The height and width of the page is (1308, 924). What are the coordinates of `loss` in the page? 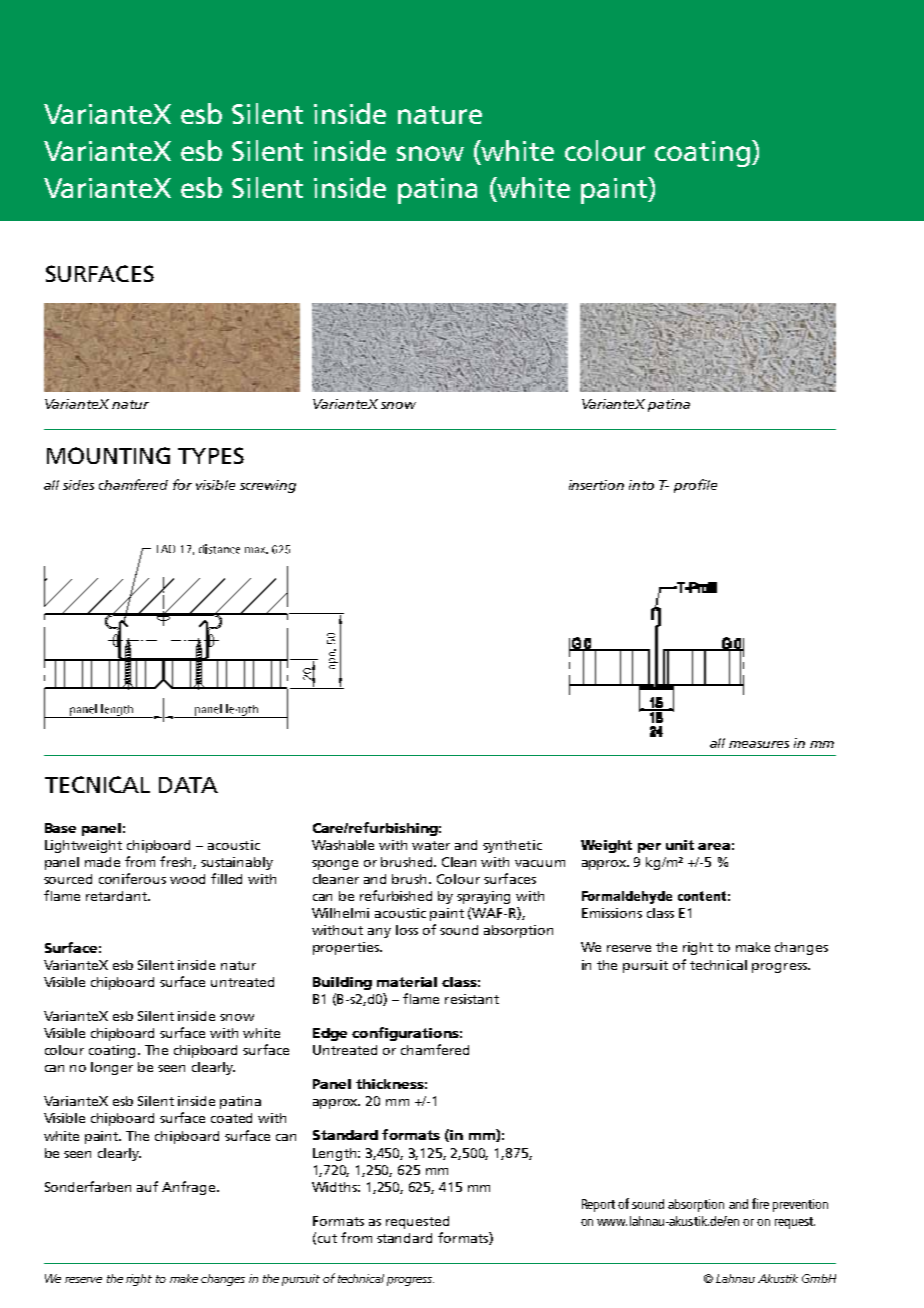 It's located at (407, 930).
